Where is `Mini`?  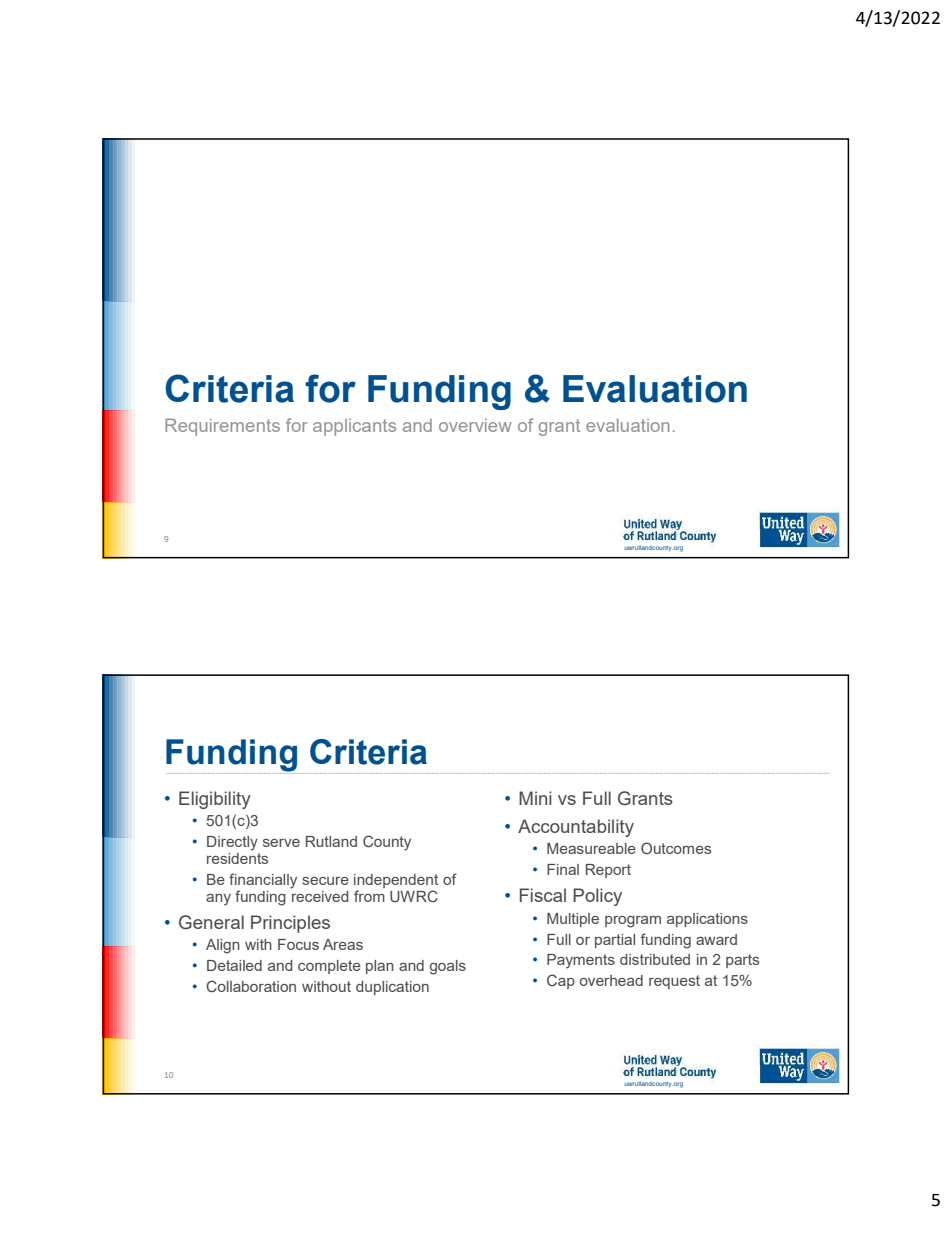 Mini is located at coordinates (535, 798).
